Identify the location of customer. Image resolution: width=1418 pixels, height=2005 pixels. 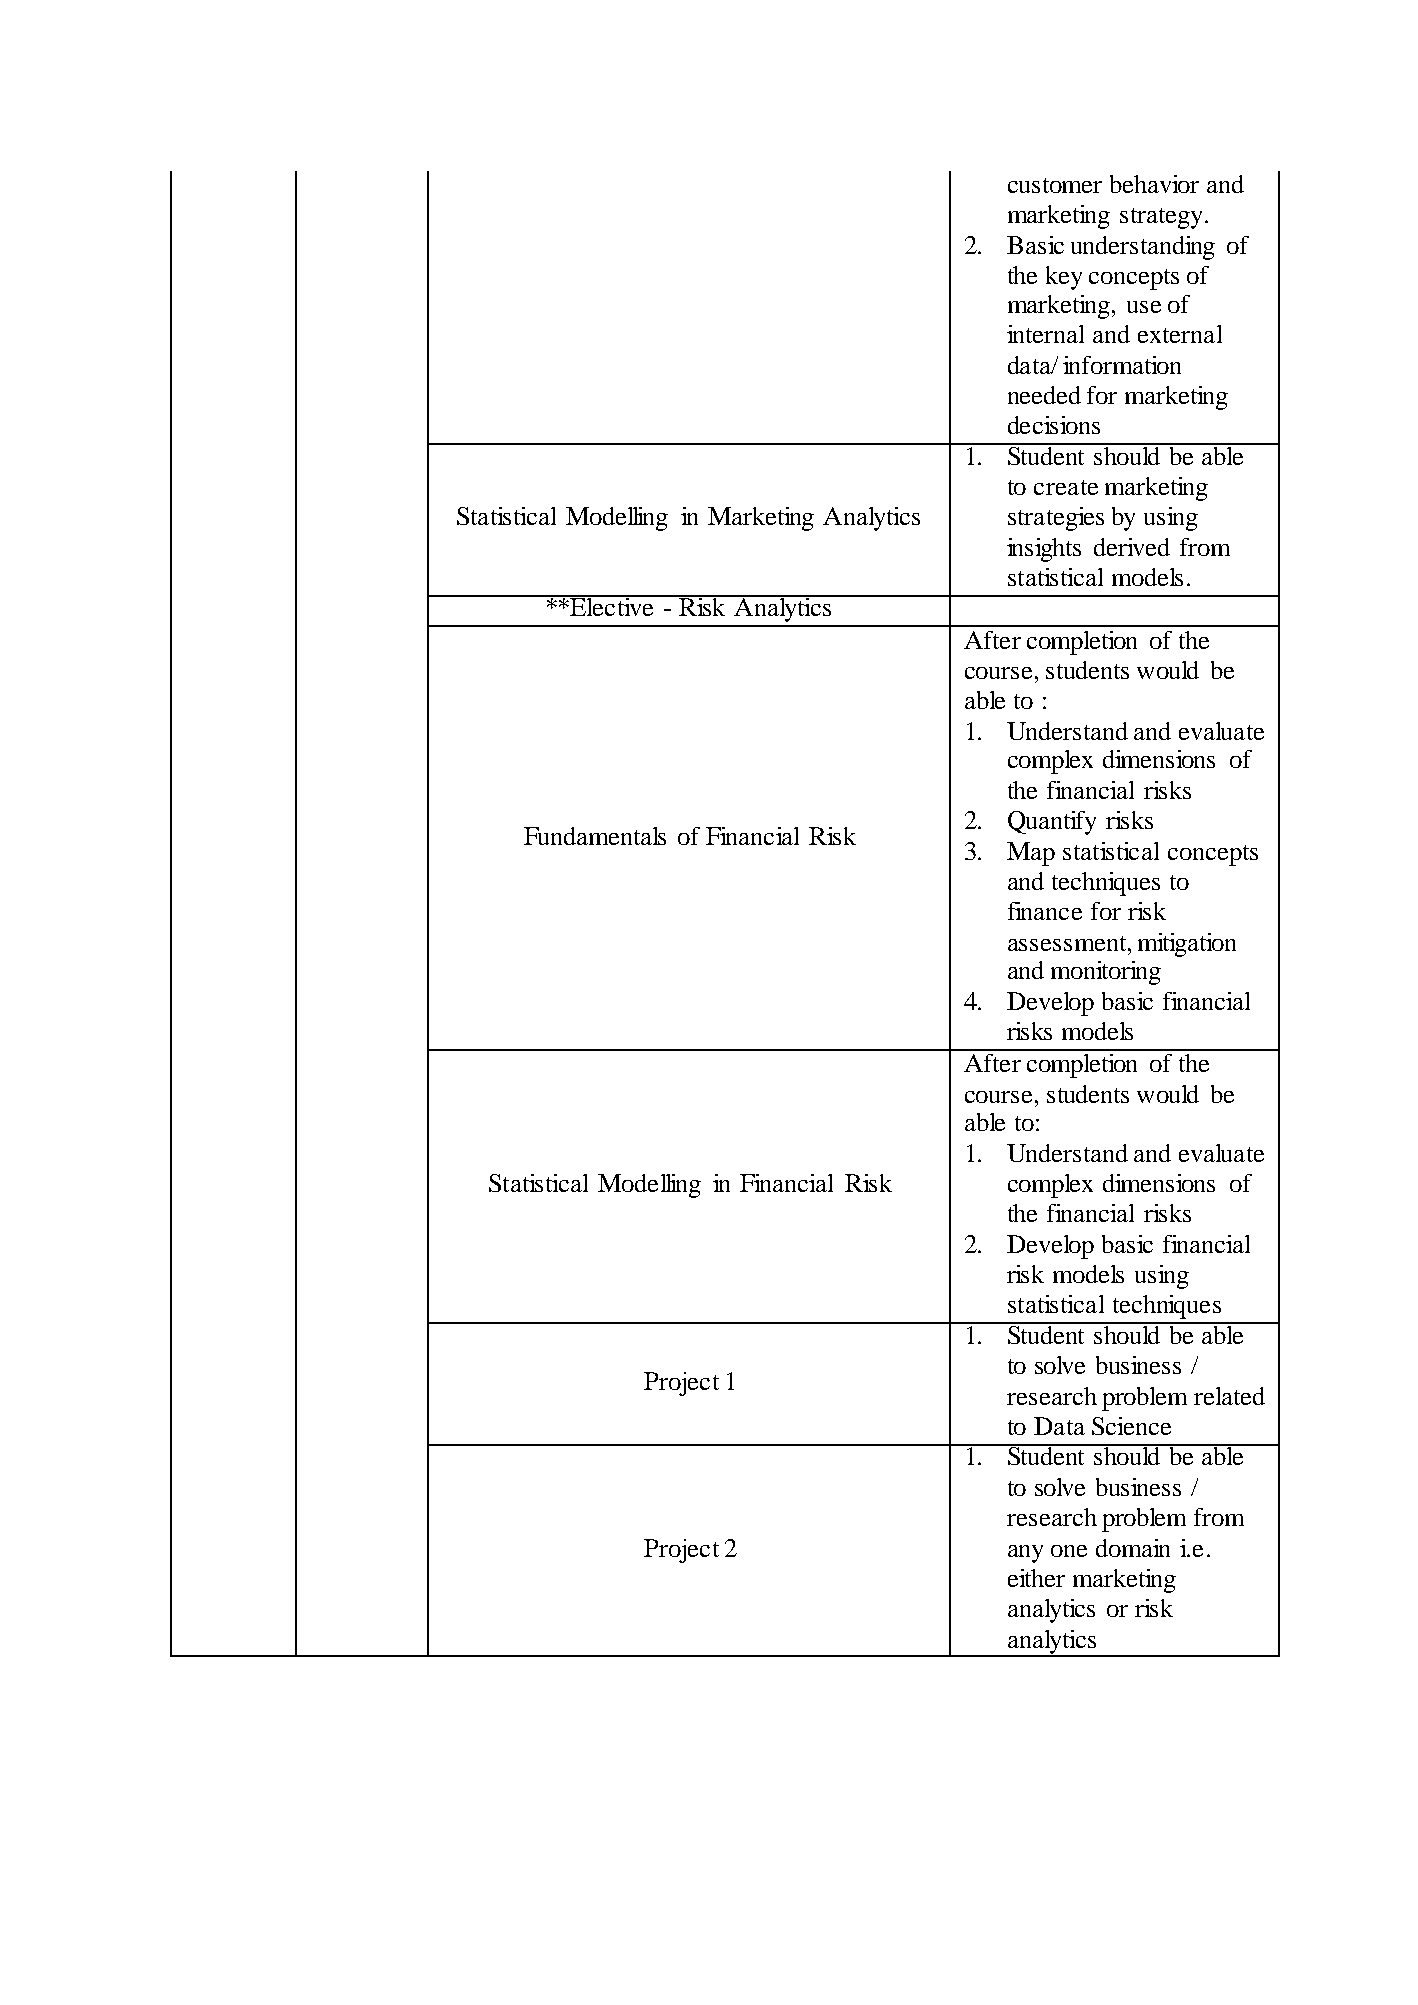
(1055, 185).
